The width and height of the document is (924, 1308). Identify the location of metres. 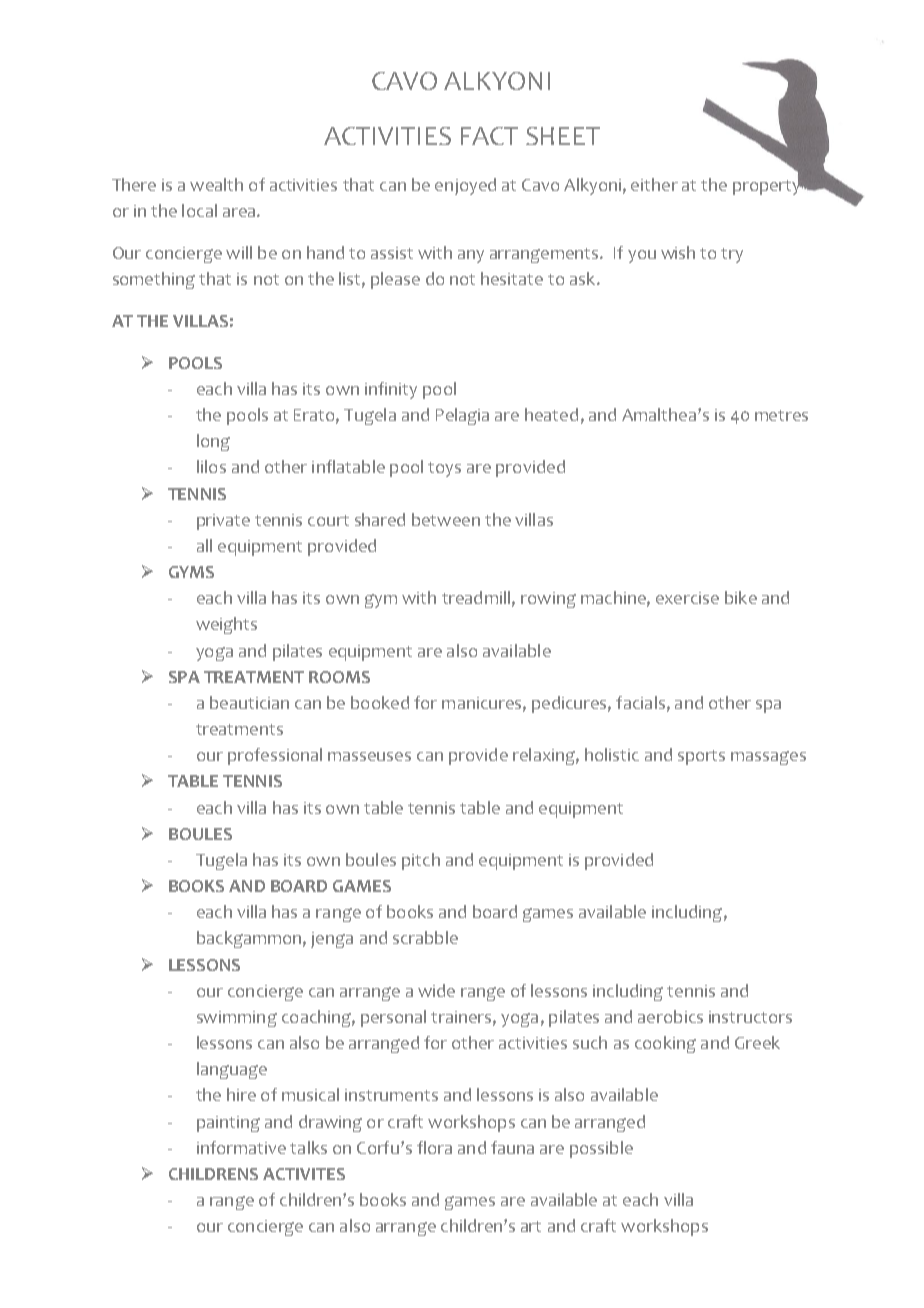
(781, 415).
